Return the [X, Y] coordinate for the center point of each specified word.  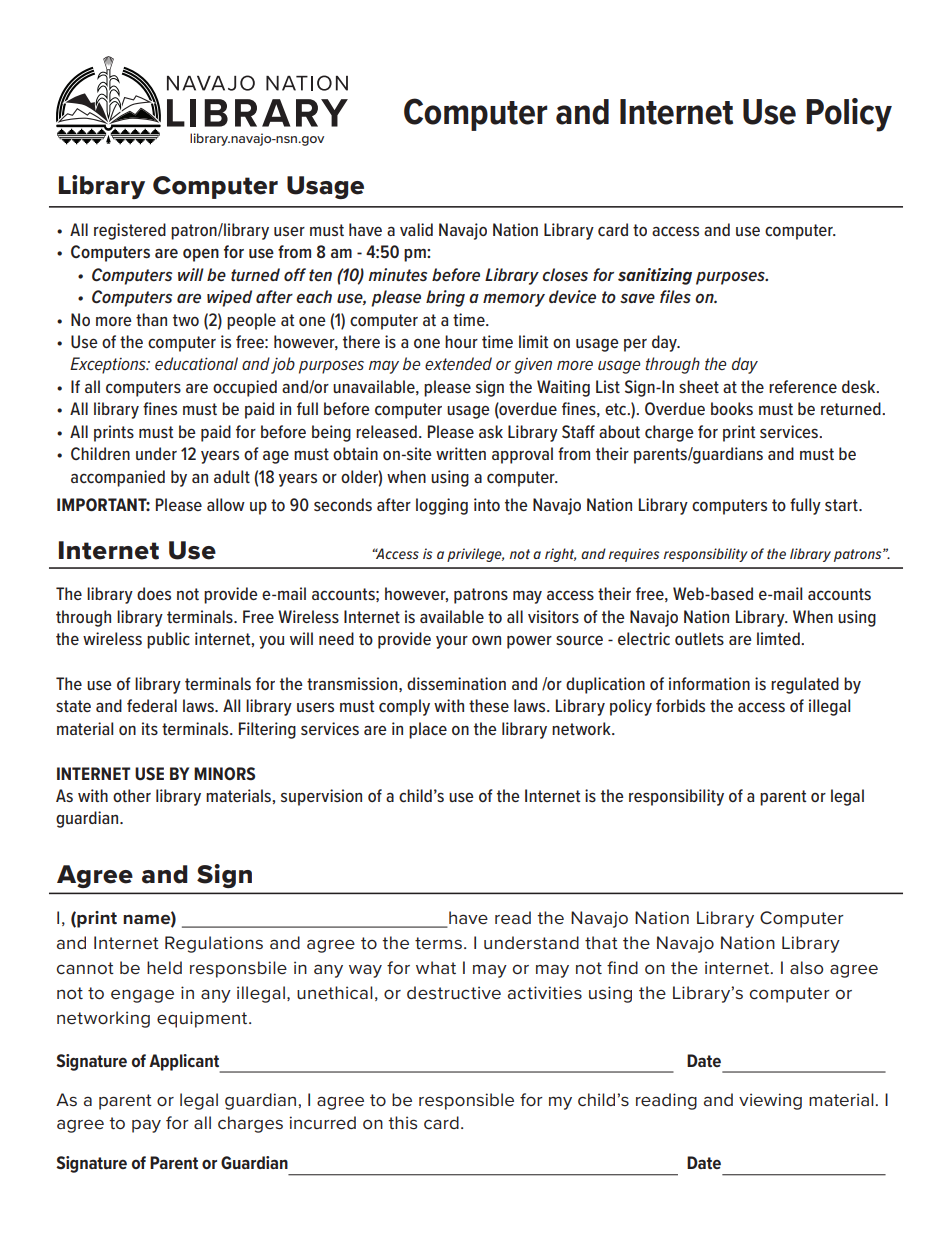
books [732, 408]
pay [146, 1126]
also [806, 968]
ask [491, 431]
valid [416, 229]
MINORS [224, 773]
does [154, 593]
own [486, 640]
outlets [699, 638]
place [428, 730]
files [675, 296]
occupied [245, 388]
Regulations [214, 944]
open [201, 255]
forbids [680, 705]
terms [438, 943]
